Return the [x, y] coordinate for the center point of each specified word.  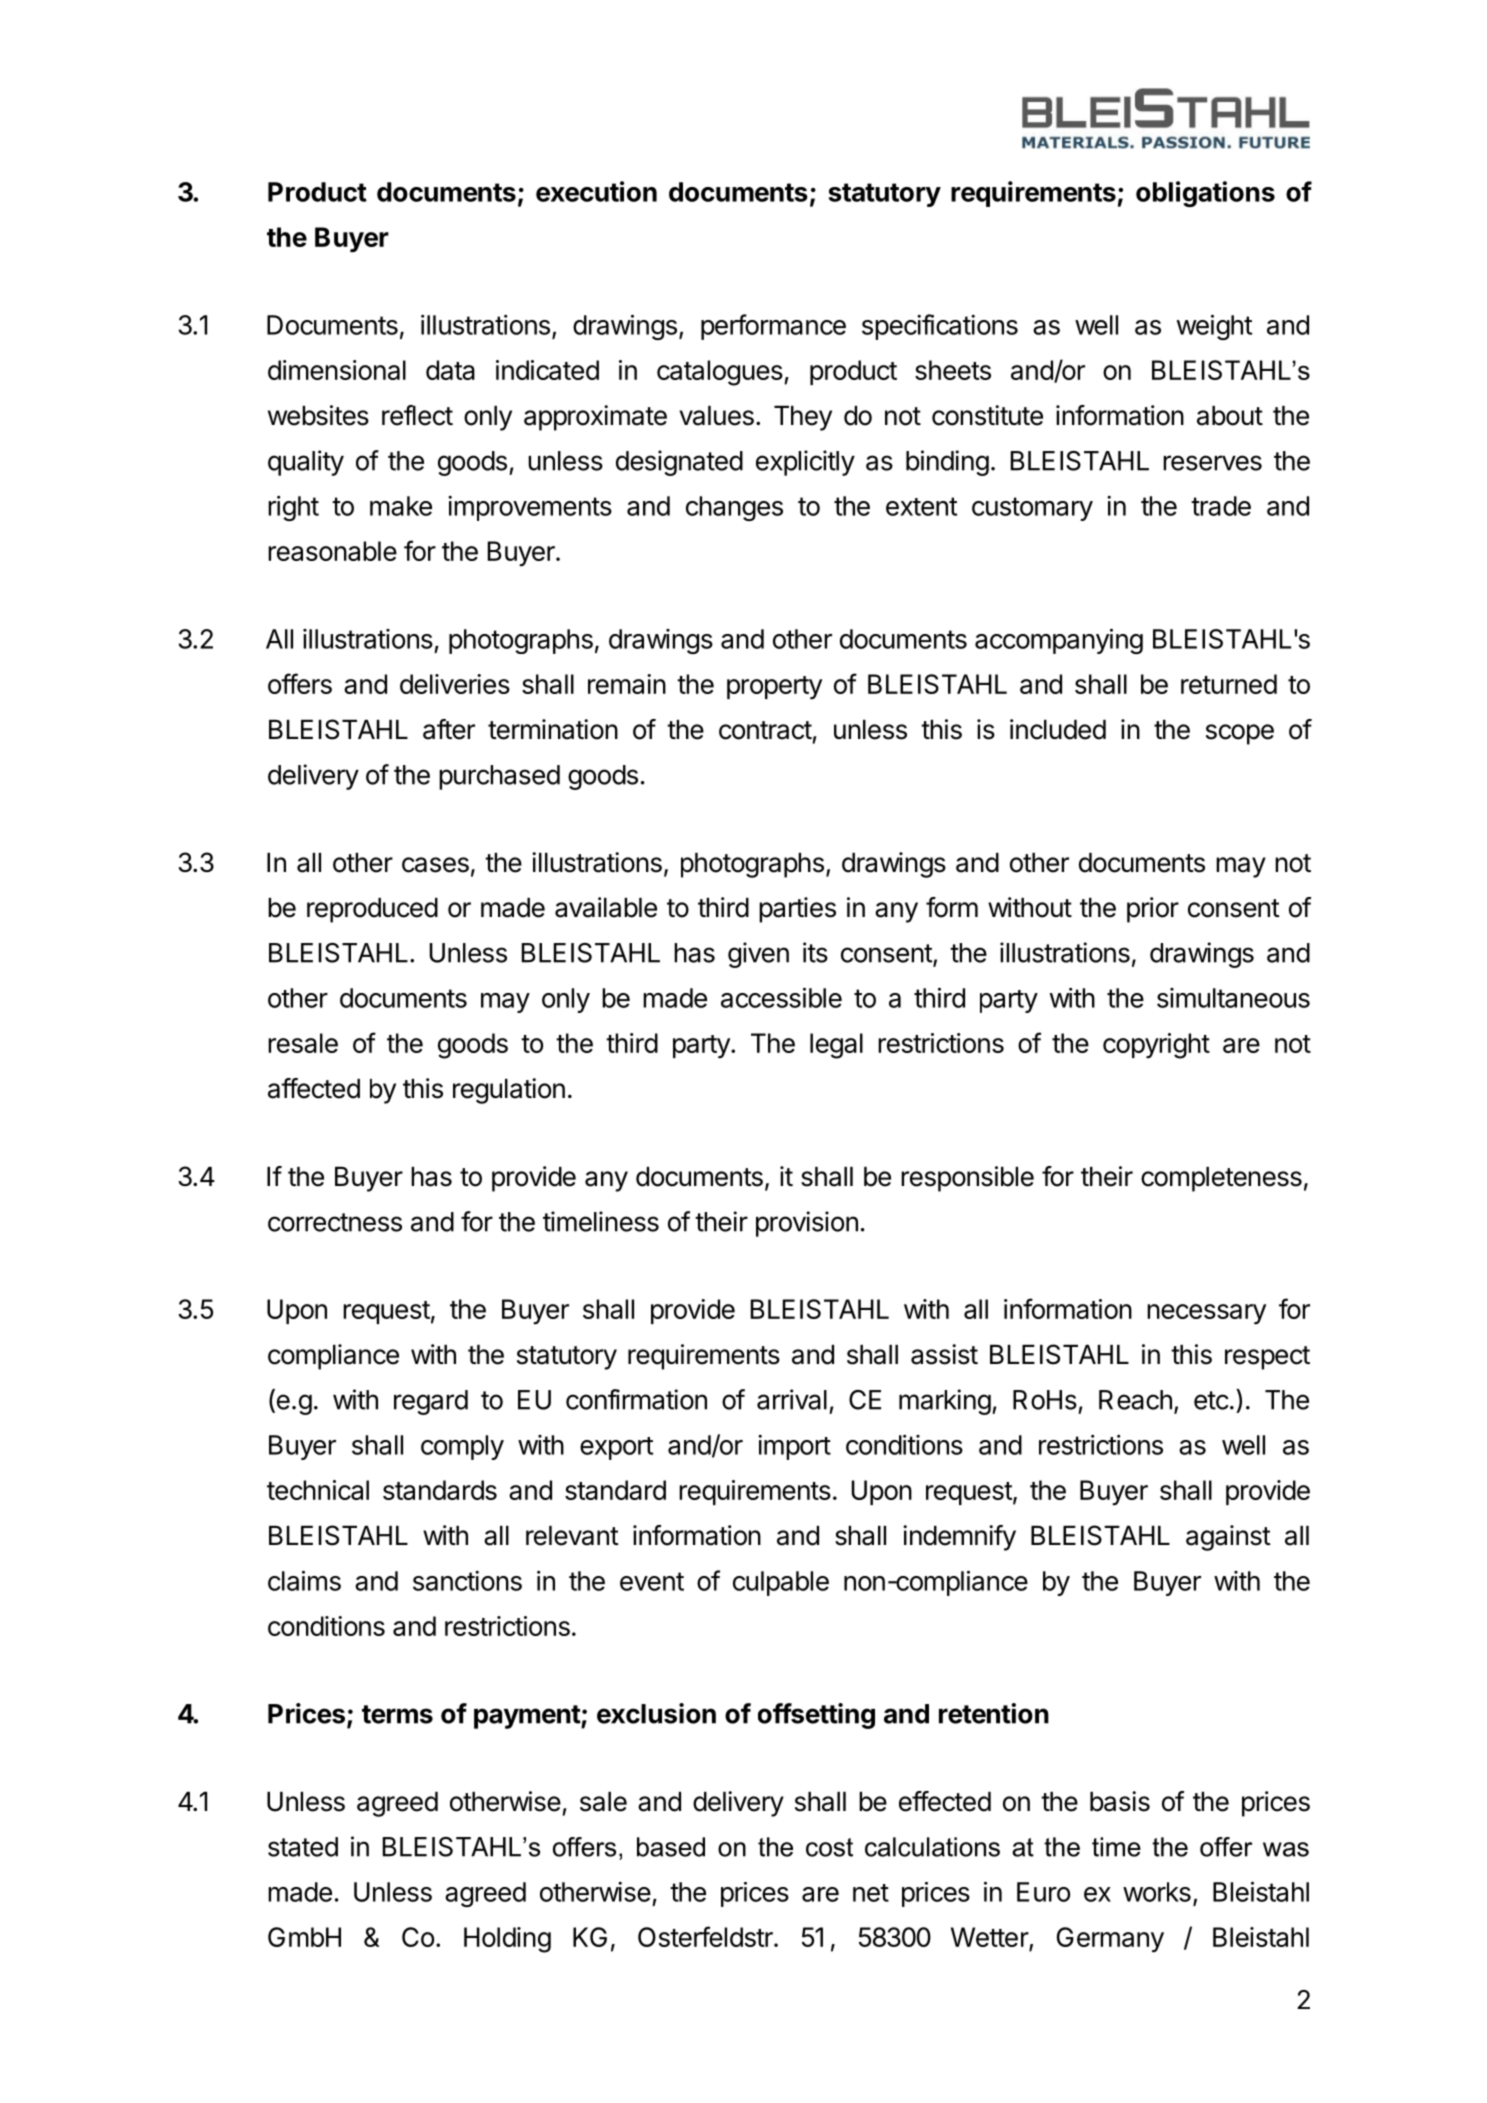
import [794, 1447]
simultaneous [1233, 998]
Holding [507, 1940]
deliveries [455, 684]
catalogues [721, 373]
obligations [1205, 194]
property [774, 688]
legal [836, 1046]
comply [462, 1447]
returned [1229, 684]
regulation [509, 1091]
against [1228, 1538]
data [450, 370]
